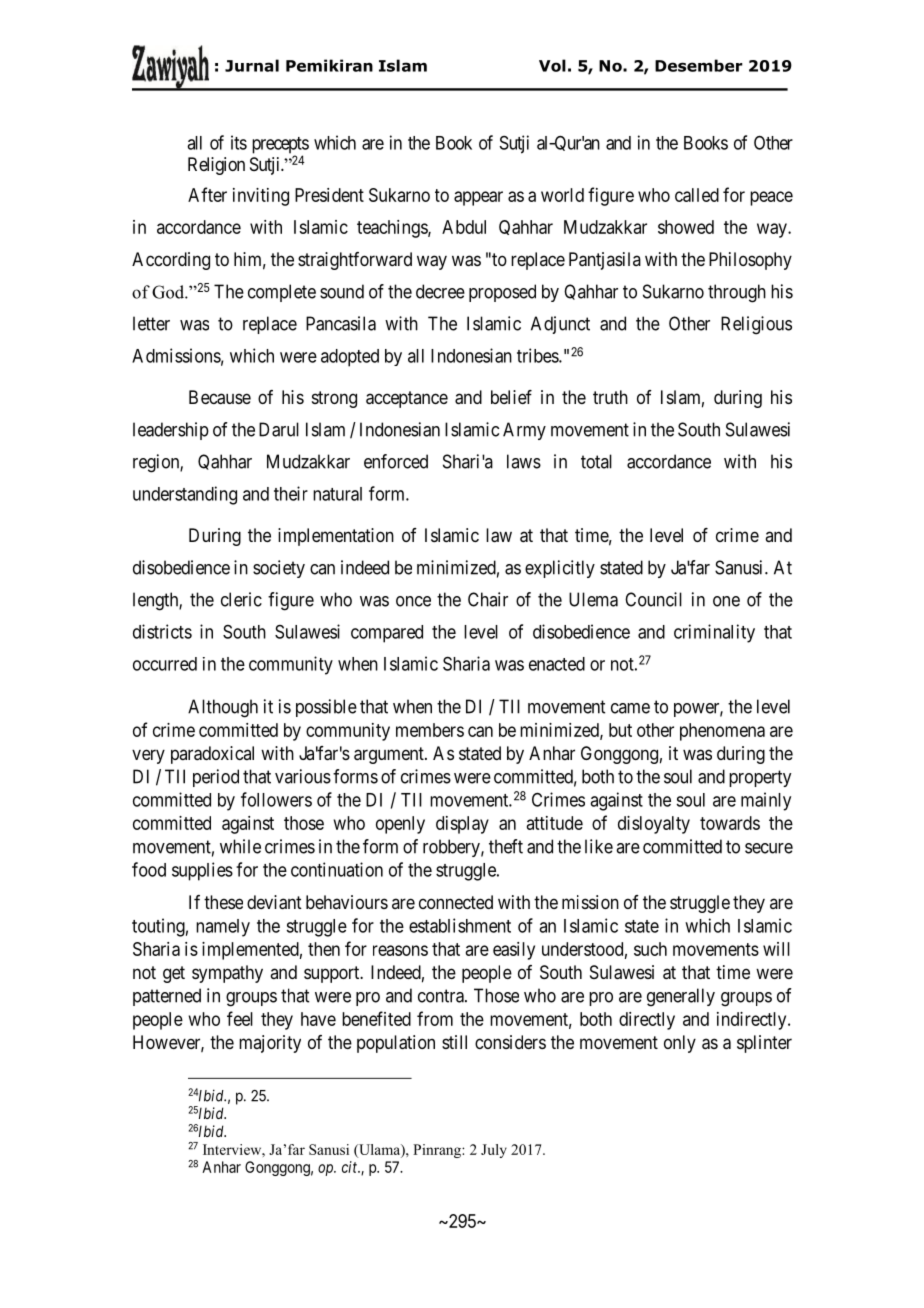  Describe the element at coordinates (270, 1044) in the document. I see `majority` at that location.
